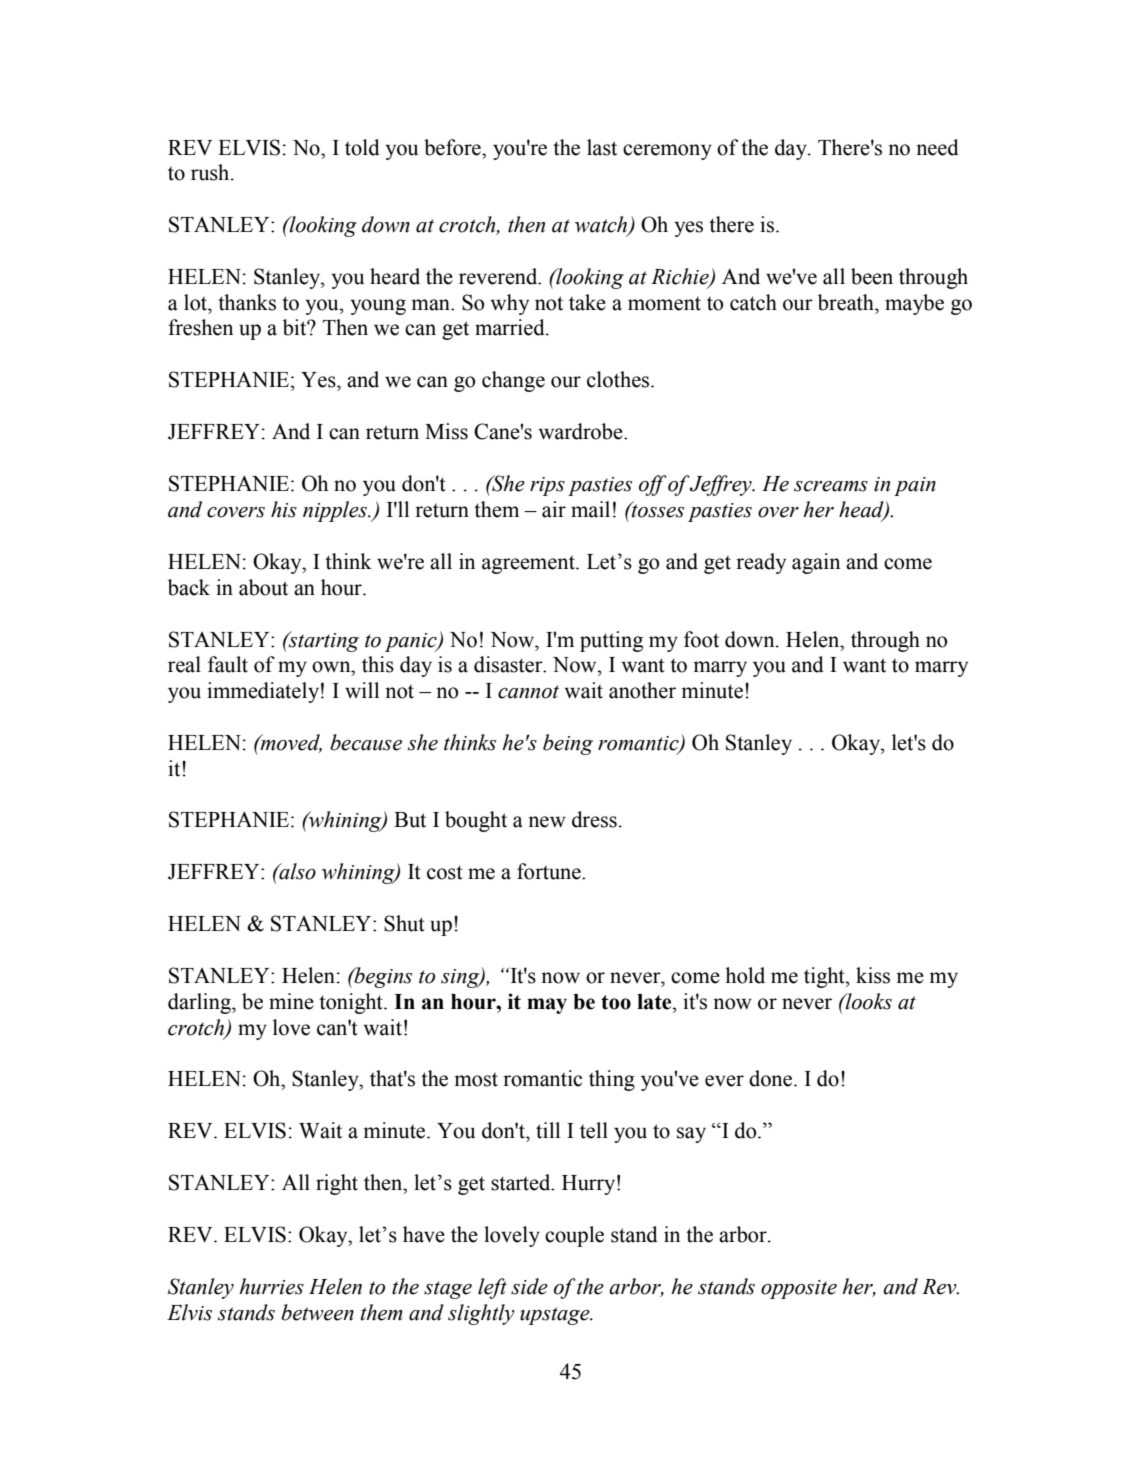 The image size is (1142, 1478). Describe the element at coordinates (799, 1289) in the screenshot. I see `opposite` at that location.
